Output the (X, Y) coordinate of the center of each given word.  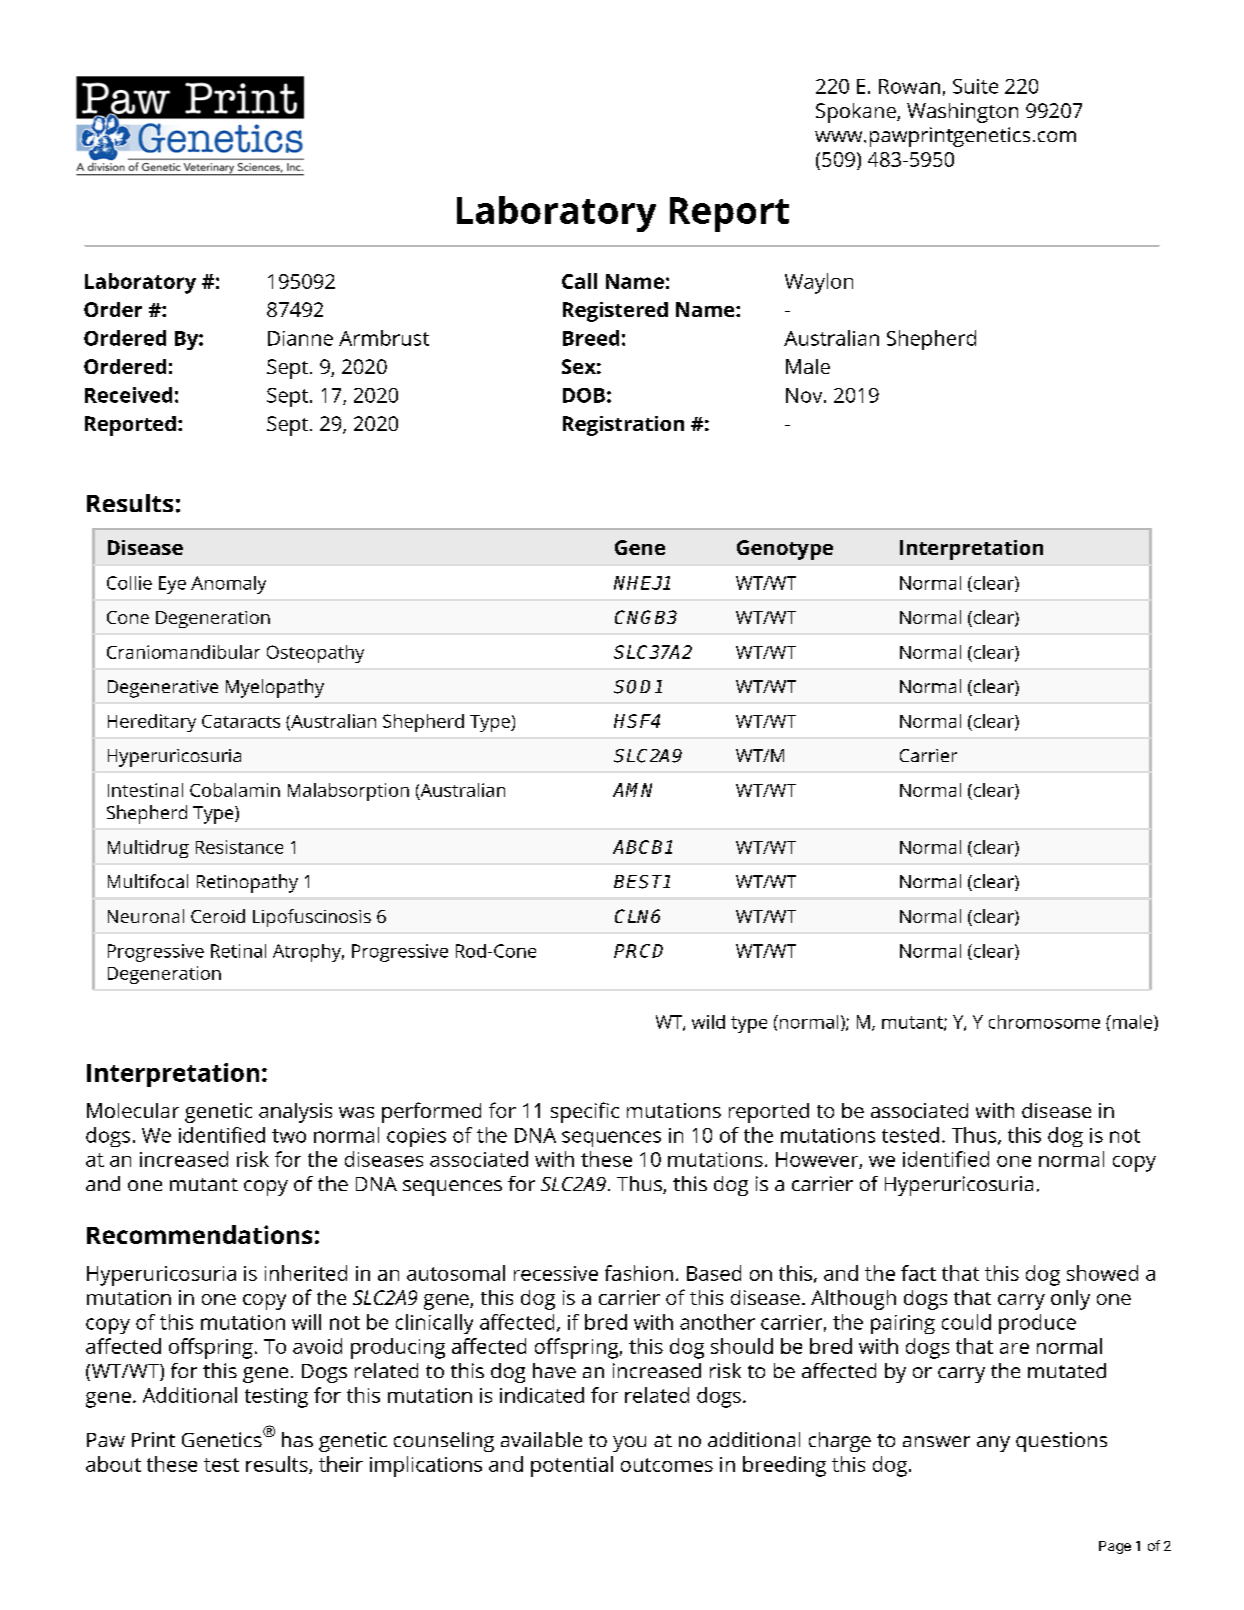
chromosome (1044, 1022)
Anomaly (228, 585)
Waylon (819, 283)
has (297, 1439)
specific (585, 1112)
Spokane (857, 113)
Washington (962, 113)
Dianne (300, 338)
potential (572, 1466)
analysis (295, 1113)
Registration (623, 426)
